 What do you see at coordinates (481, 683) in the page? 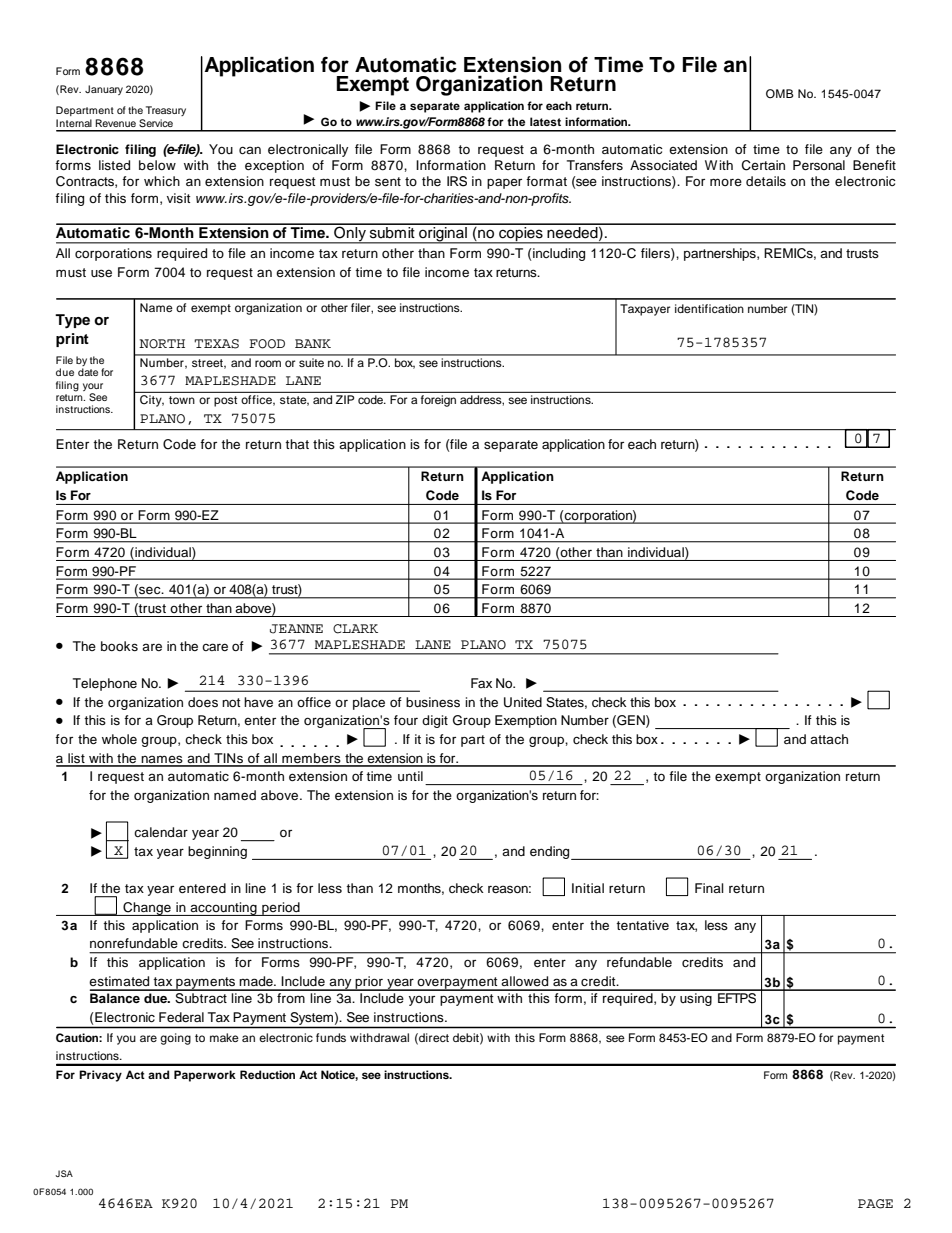
I see `Fax` at bounding box center [481, 683].
